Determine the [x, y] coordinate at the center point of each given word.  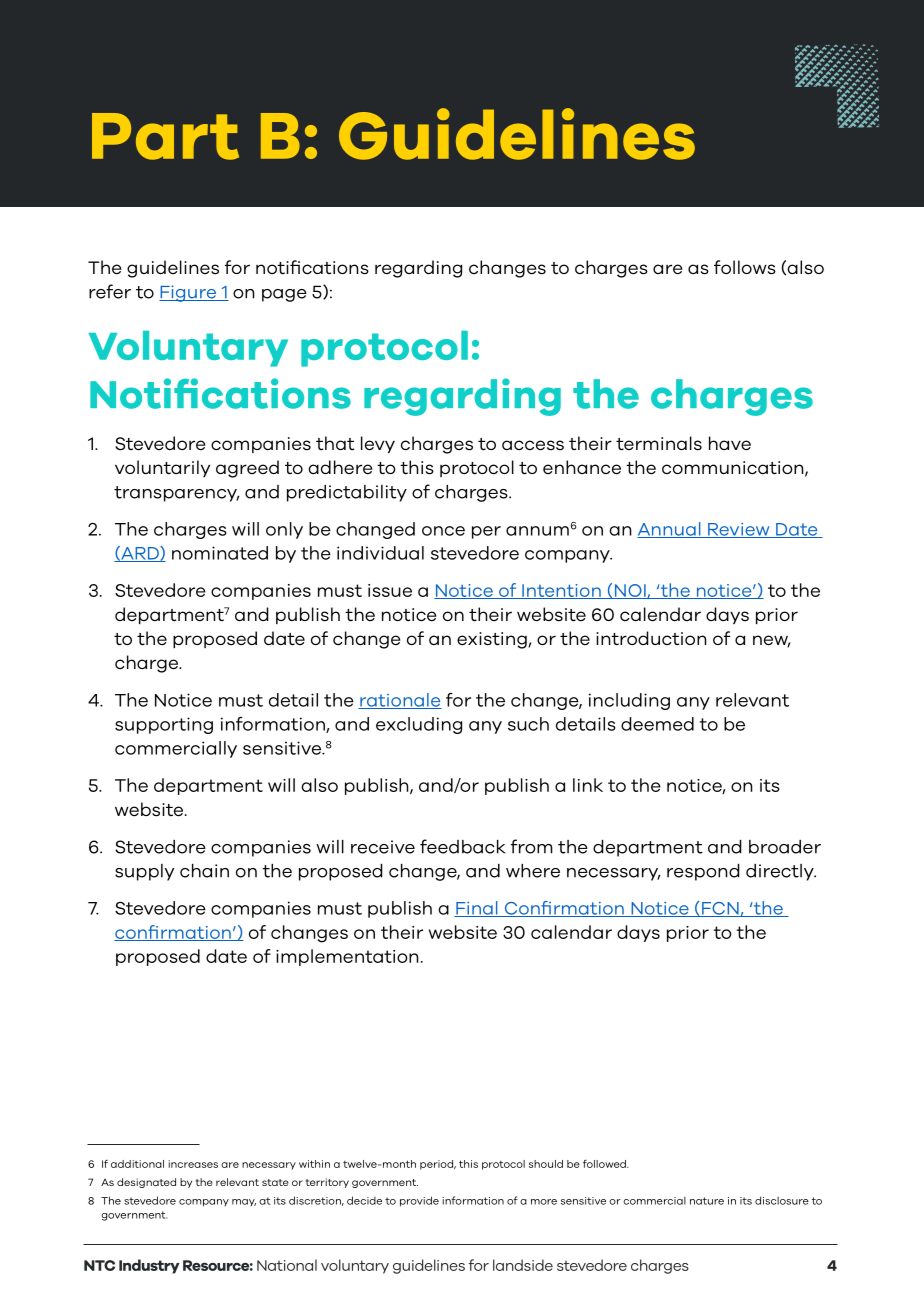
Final [477, 909]
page [284, 295]
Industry [149, 1266]
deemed [657, 724]
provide [419, 1201]
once [443, 531]
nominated [220, 553]
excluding [419, 725]
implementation [347, 957]
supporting [164, 725]
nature [707, 1201]
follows [745, 267]
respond [703, 872]
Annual [670, 530]
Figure [188, 293]
